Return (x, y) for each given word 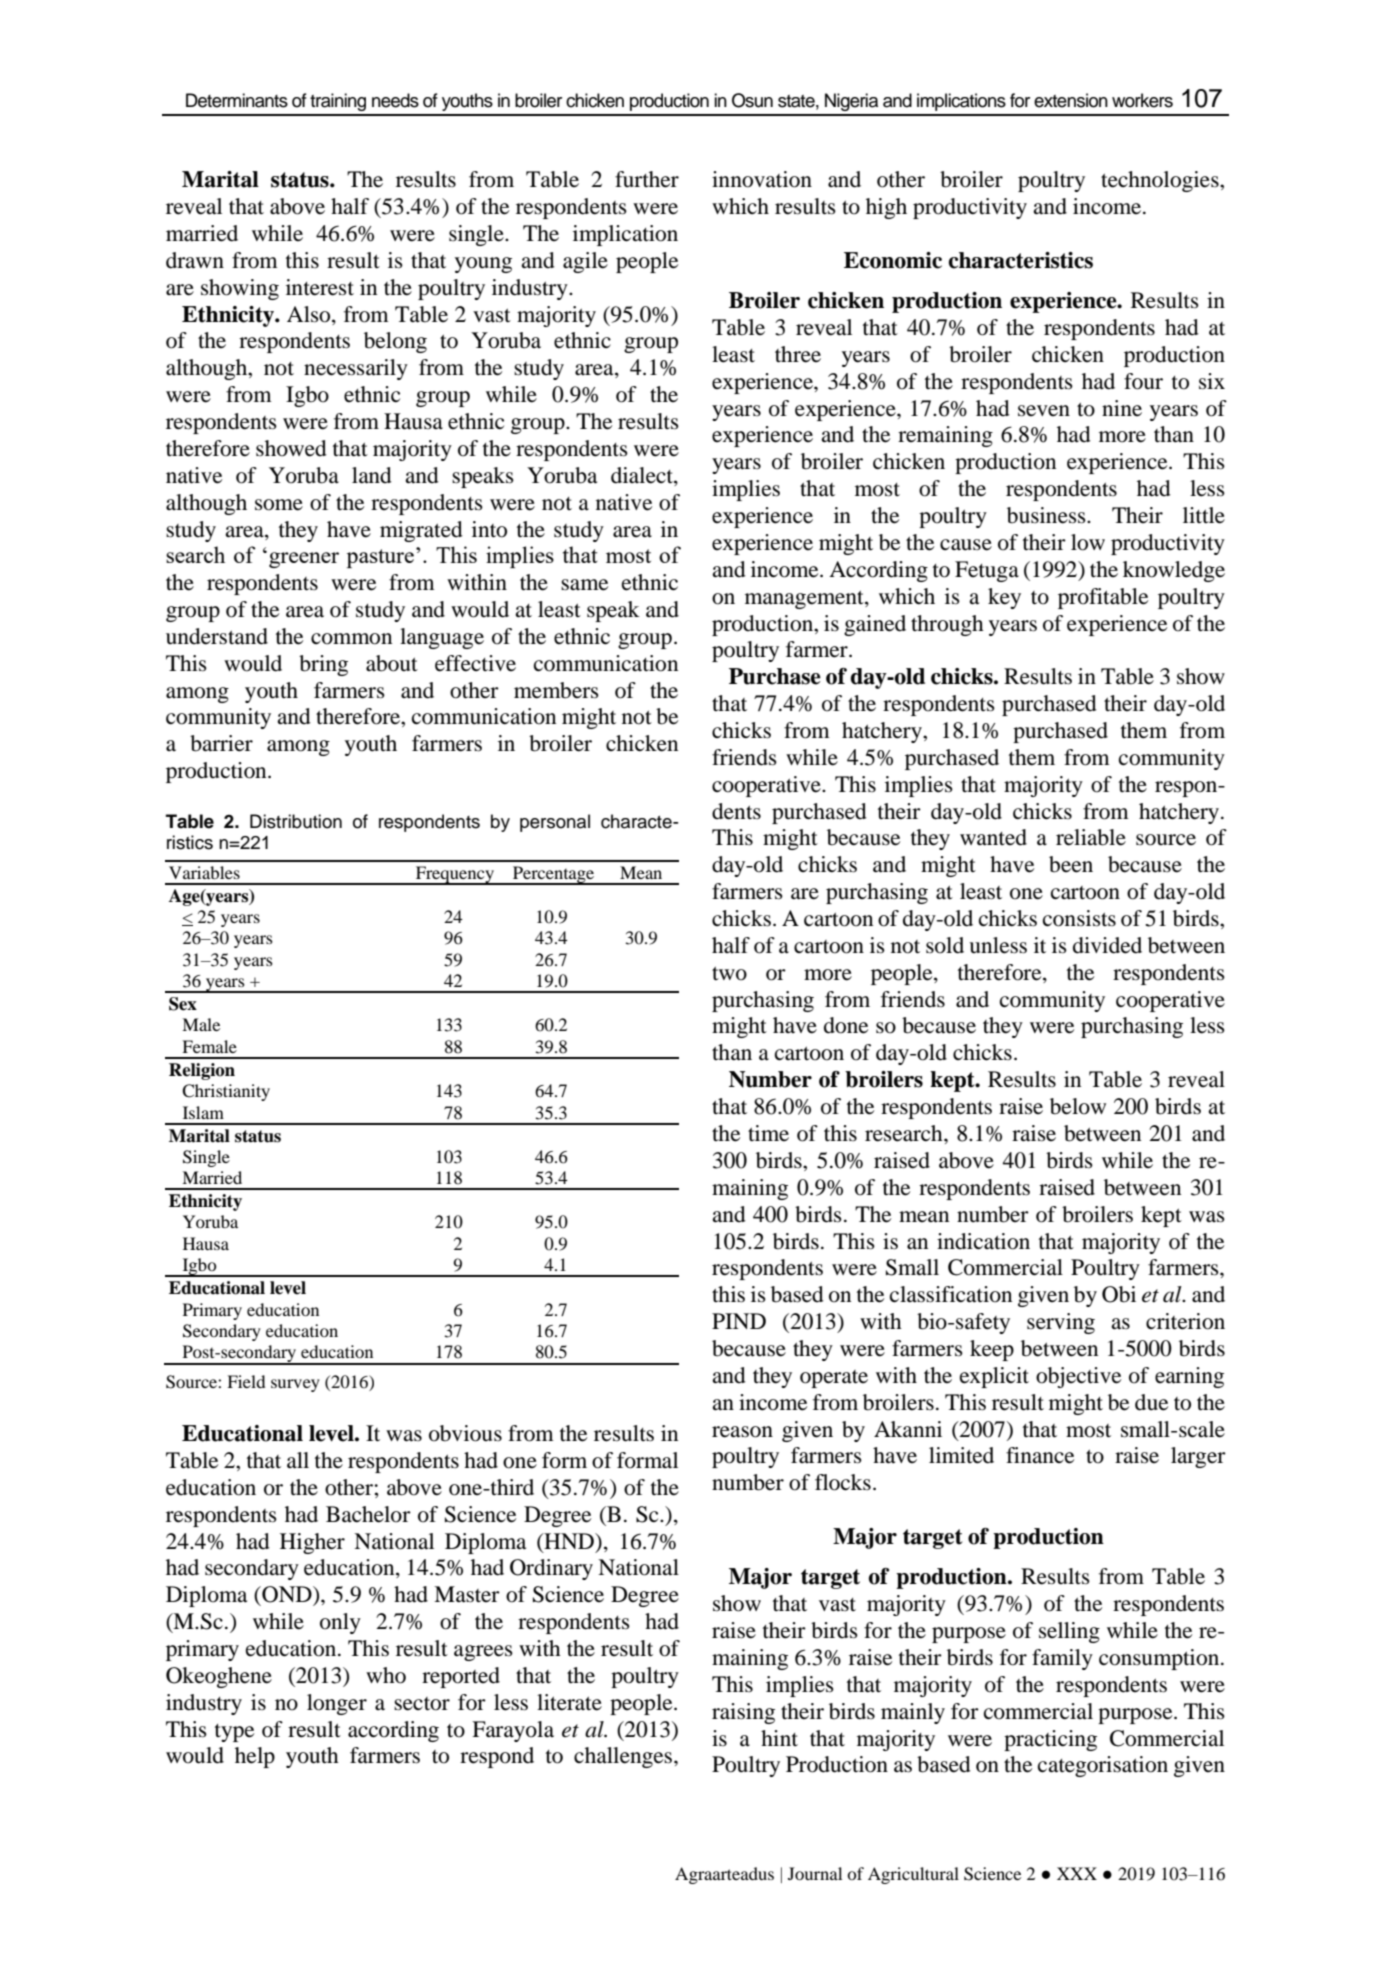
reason (742, 1432)
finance (1040, 1455)
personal (555, 823)
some (279, 505)
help (255, 1757)
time (768, 1133)
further (647, 179)
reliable (1091, 837)
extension (1071, 100)
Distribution (296, 821)
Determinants (237, 100)
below (1078, 1106)
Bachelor (368, 1514)
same (584, 585)
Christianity (226, 1092)
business (1047, 515)
